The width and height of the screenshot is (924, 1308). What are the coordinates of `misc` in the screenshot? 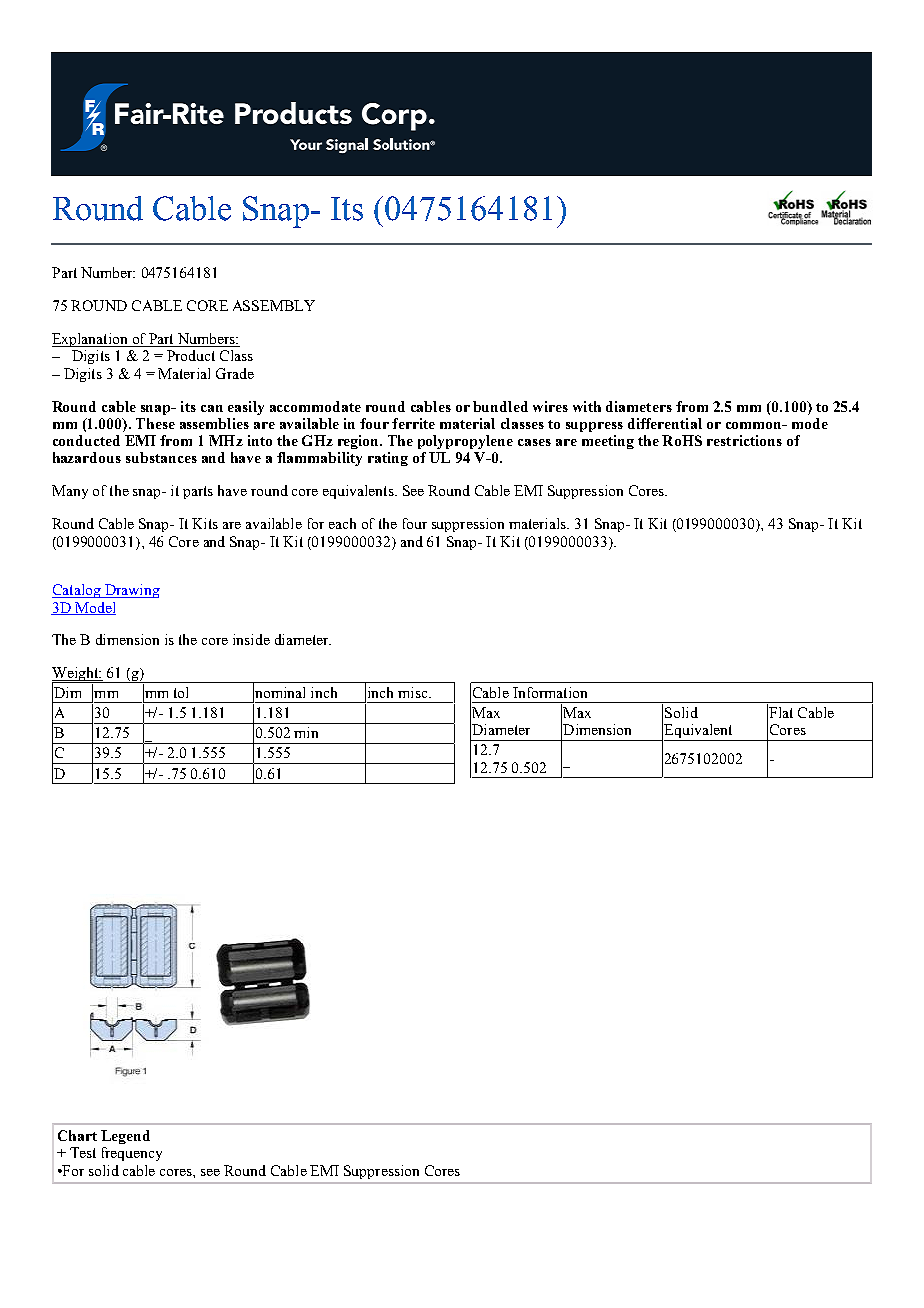 It's located at (414, 692).
